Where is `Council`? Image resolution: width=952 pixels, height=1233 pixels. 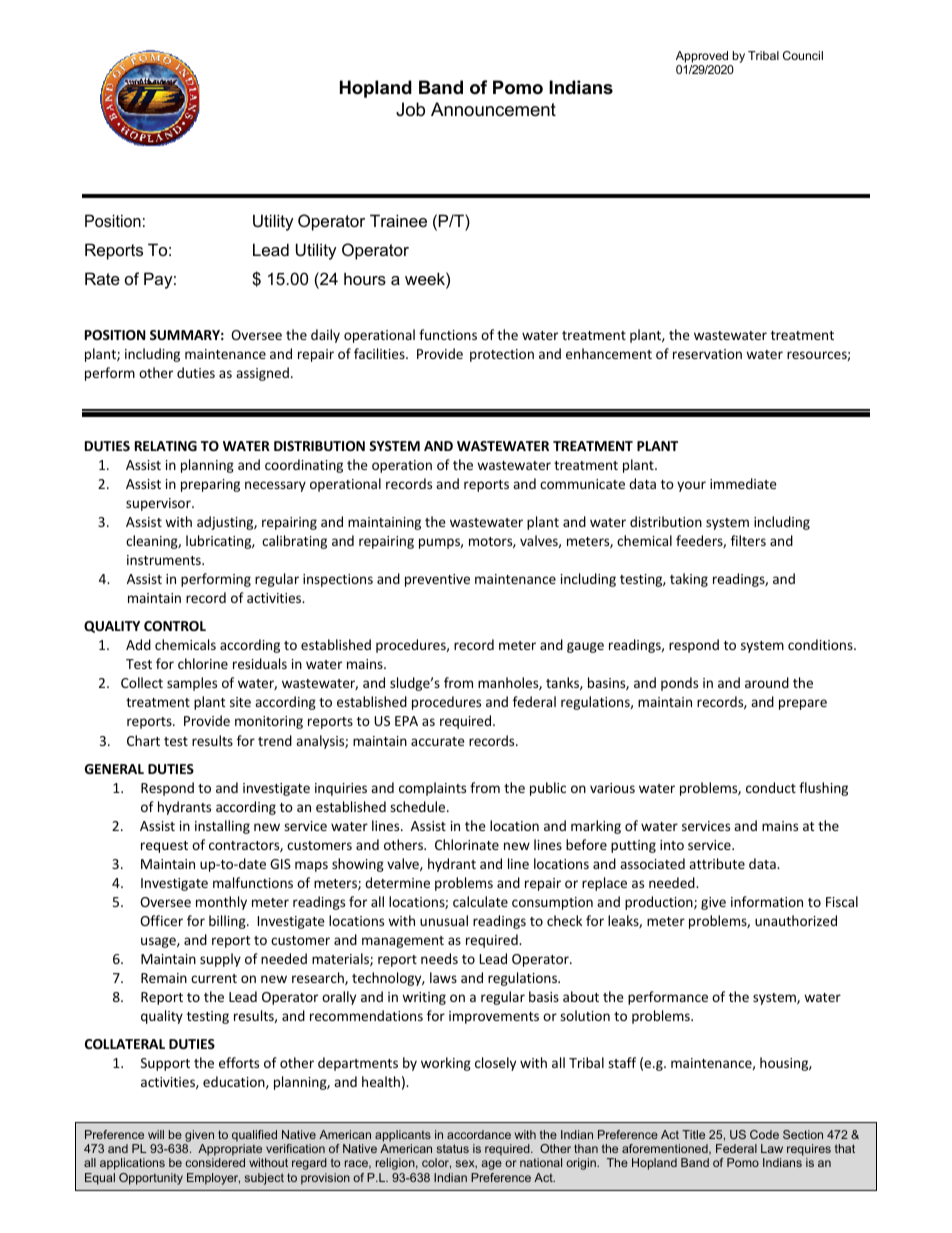
Council is located at coordinates (803, 55).
